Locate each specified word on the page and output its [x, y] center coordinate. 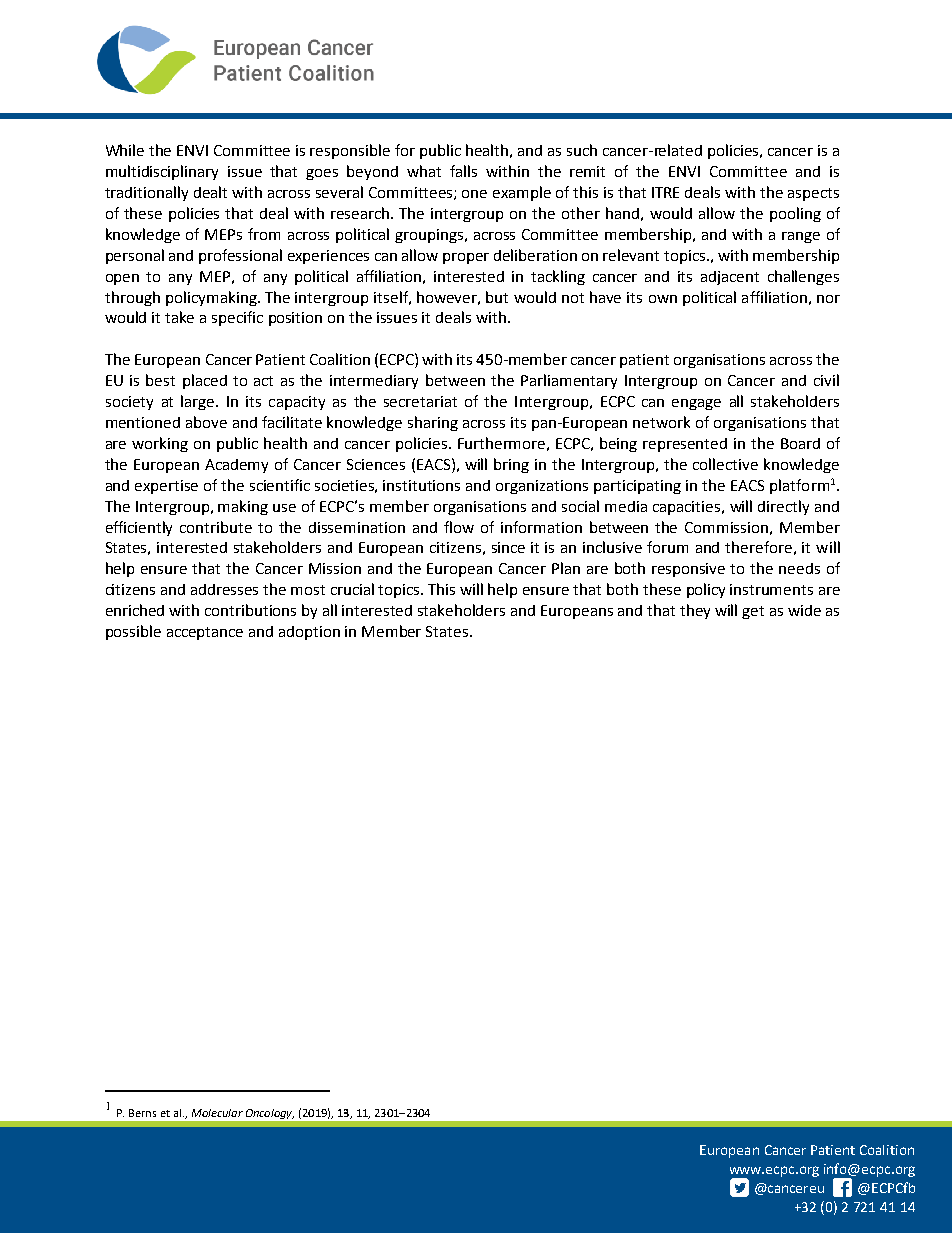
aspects [813, 194]
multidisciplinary [162, 172]
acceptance [205, 633]
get [753, 612]
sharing [433, 423]
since [508, 547]
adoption [309, 633]
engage [696, 404]
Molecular [217, 1113]
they [695, 611]
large [199, 402]
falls [463, 171]
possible [133, 632]
